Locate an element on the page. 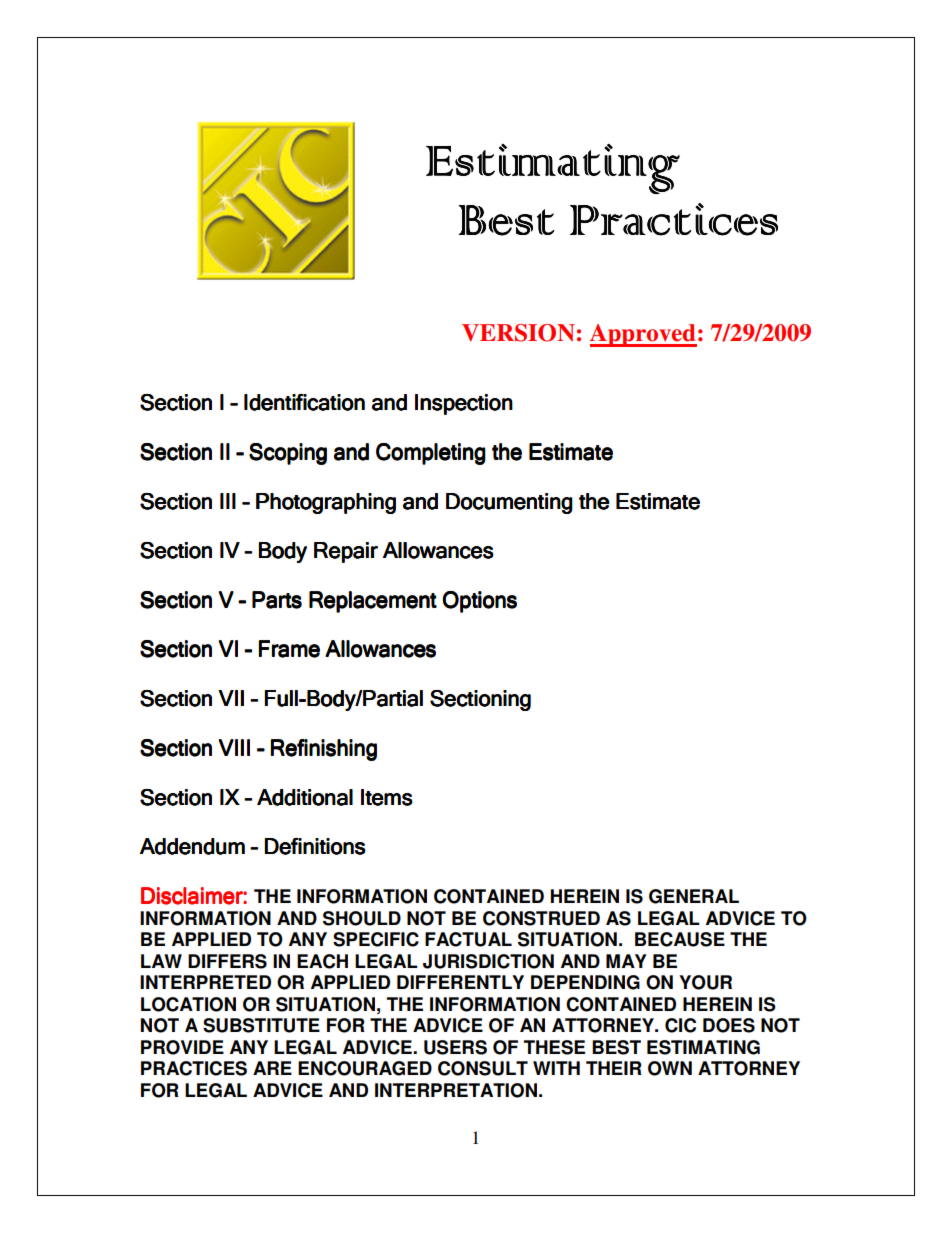 The height and width of the image is (1233, 952). ARE is located at coordinates (272, 1068).
